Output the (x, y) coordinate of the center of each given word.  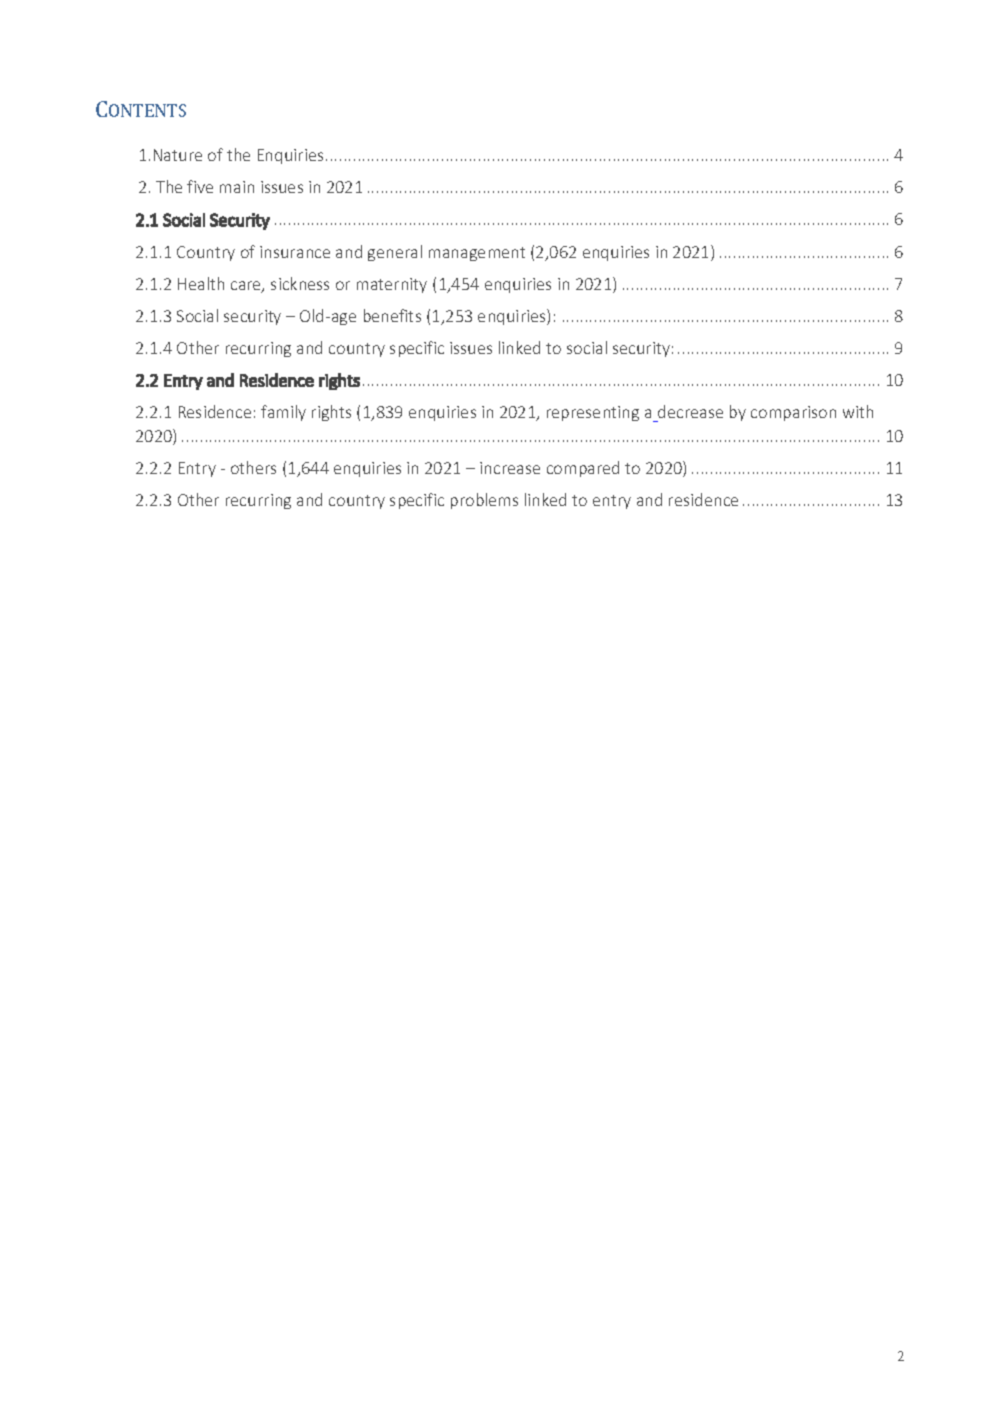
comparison (793, 413)
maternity (392, 285)
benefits (392, 315)
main (237, 187)
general (395, 253)
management (477, 254)
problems (484, 501)
